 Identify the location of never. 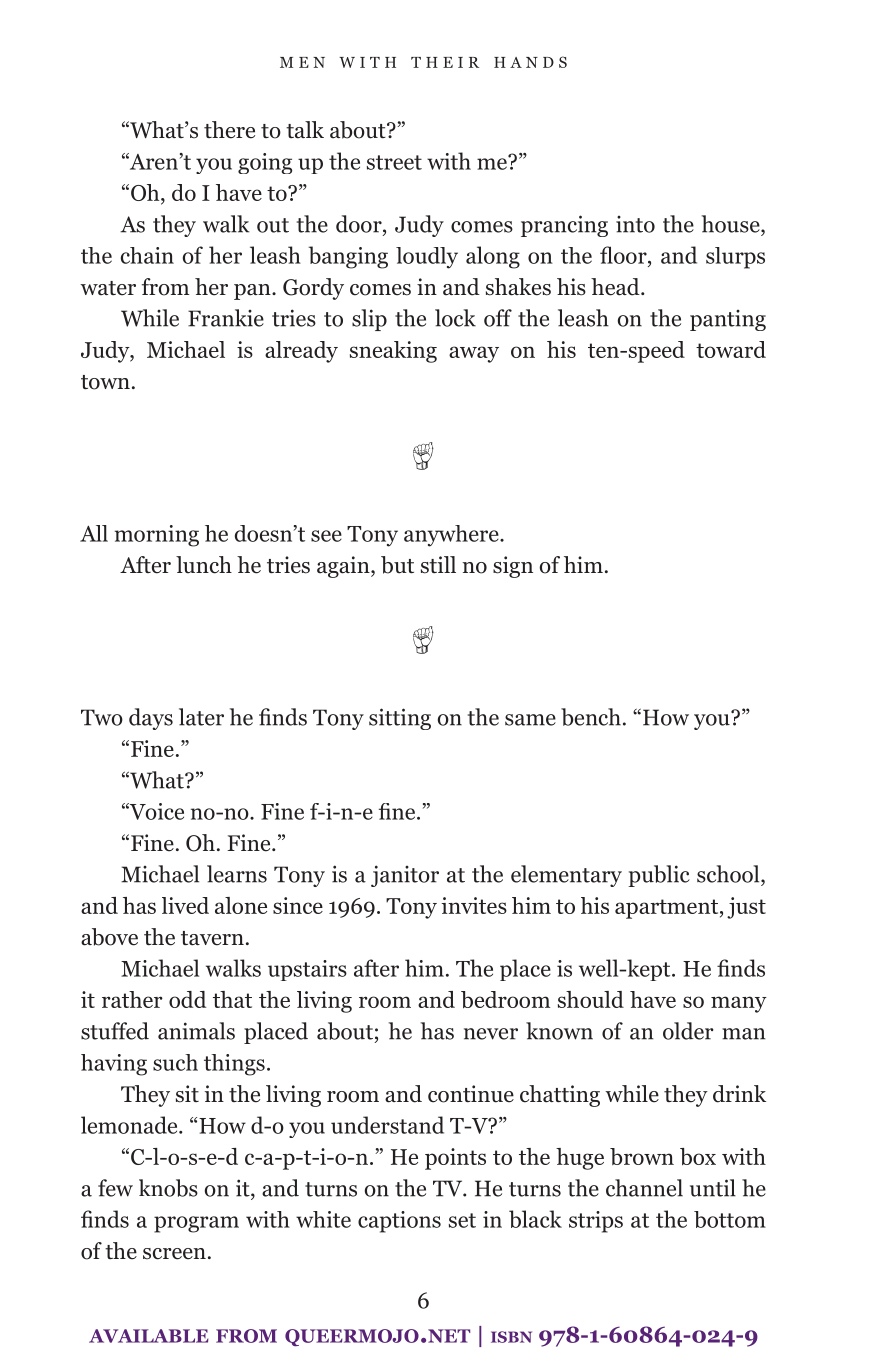
(491, 1034).
